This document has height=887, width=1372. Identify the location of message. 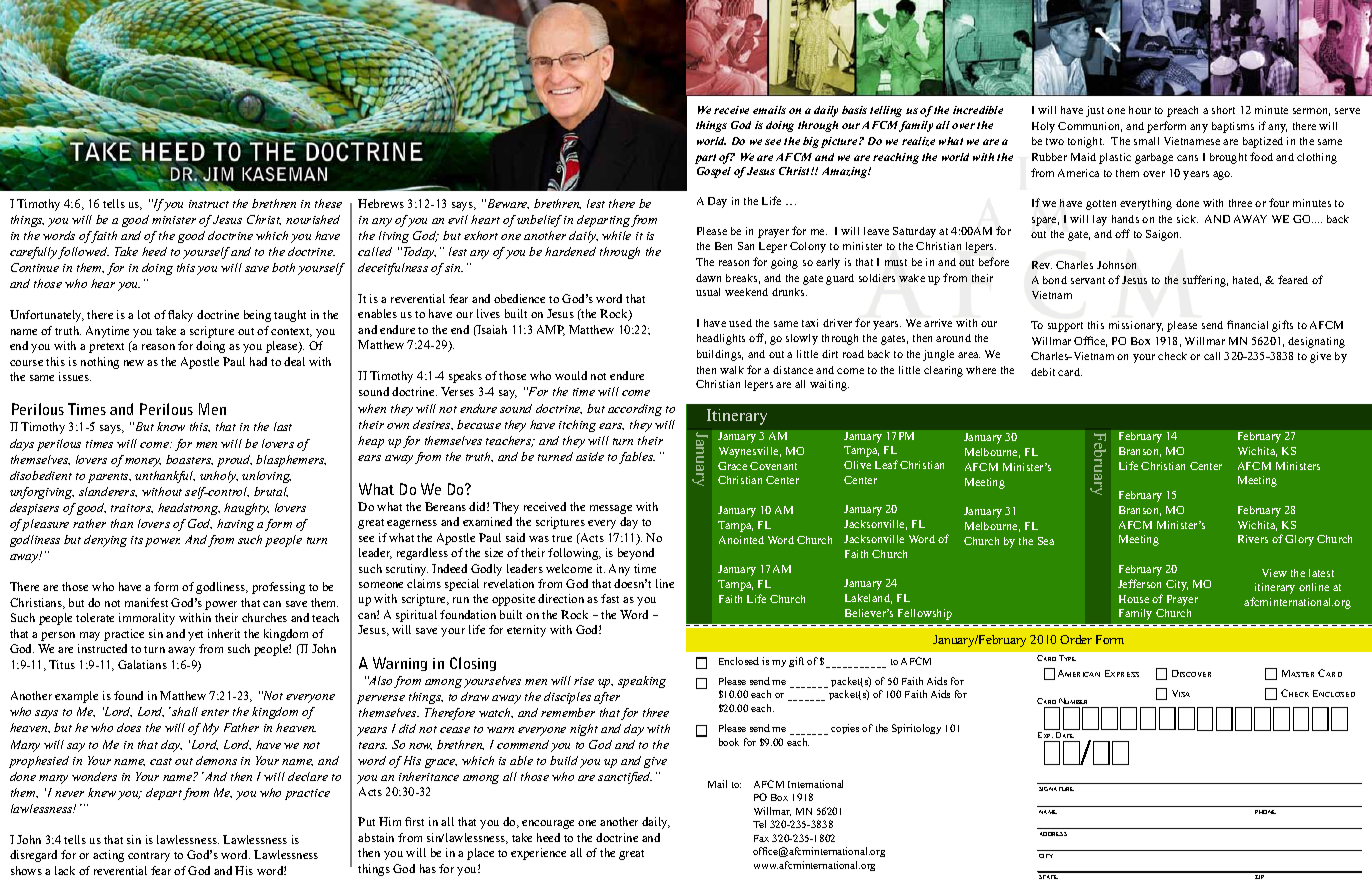
(611, 509).
